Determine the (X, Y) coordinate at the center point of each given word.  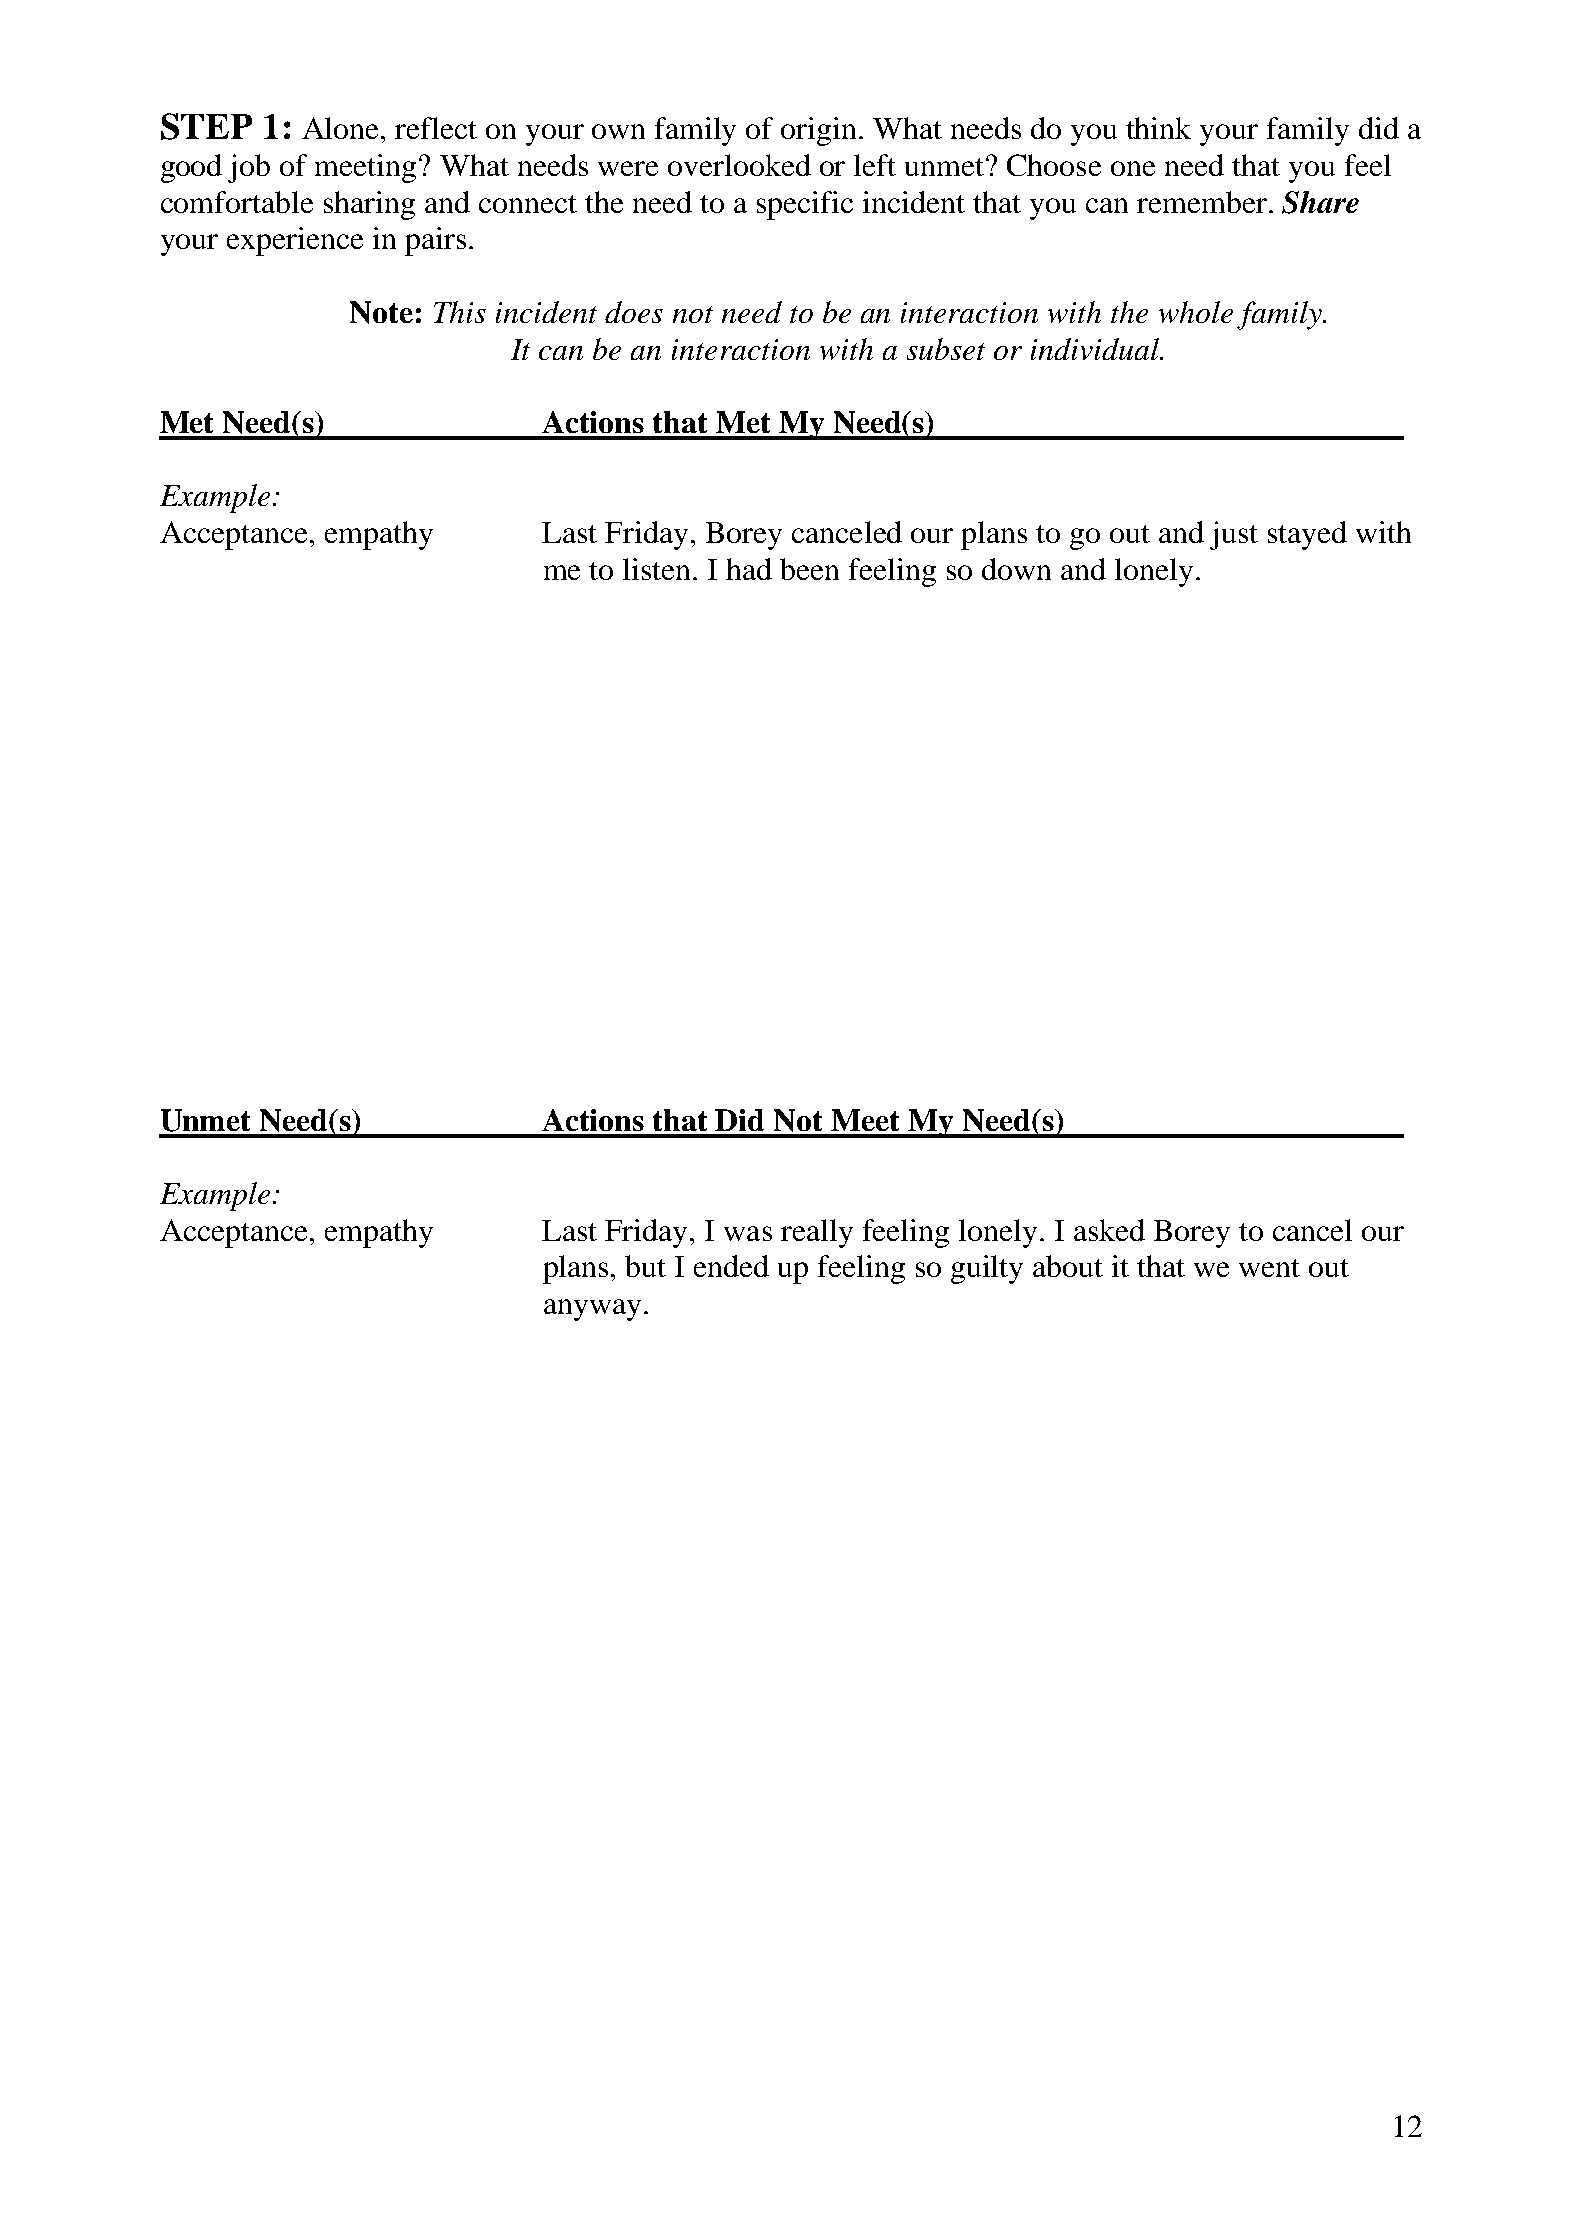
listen (656, 569)
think (1158, 128)
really (817, 1233)
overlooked (739, 165)
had (749, 569)
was (748, 1233)
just (1234, 535)
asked (1109, 1230)
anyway (592, 1310)
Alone (342, 128)
